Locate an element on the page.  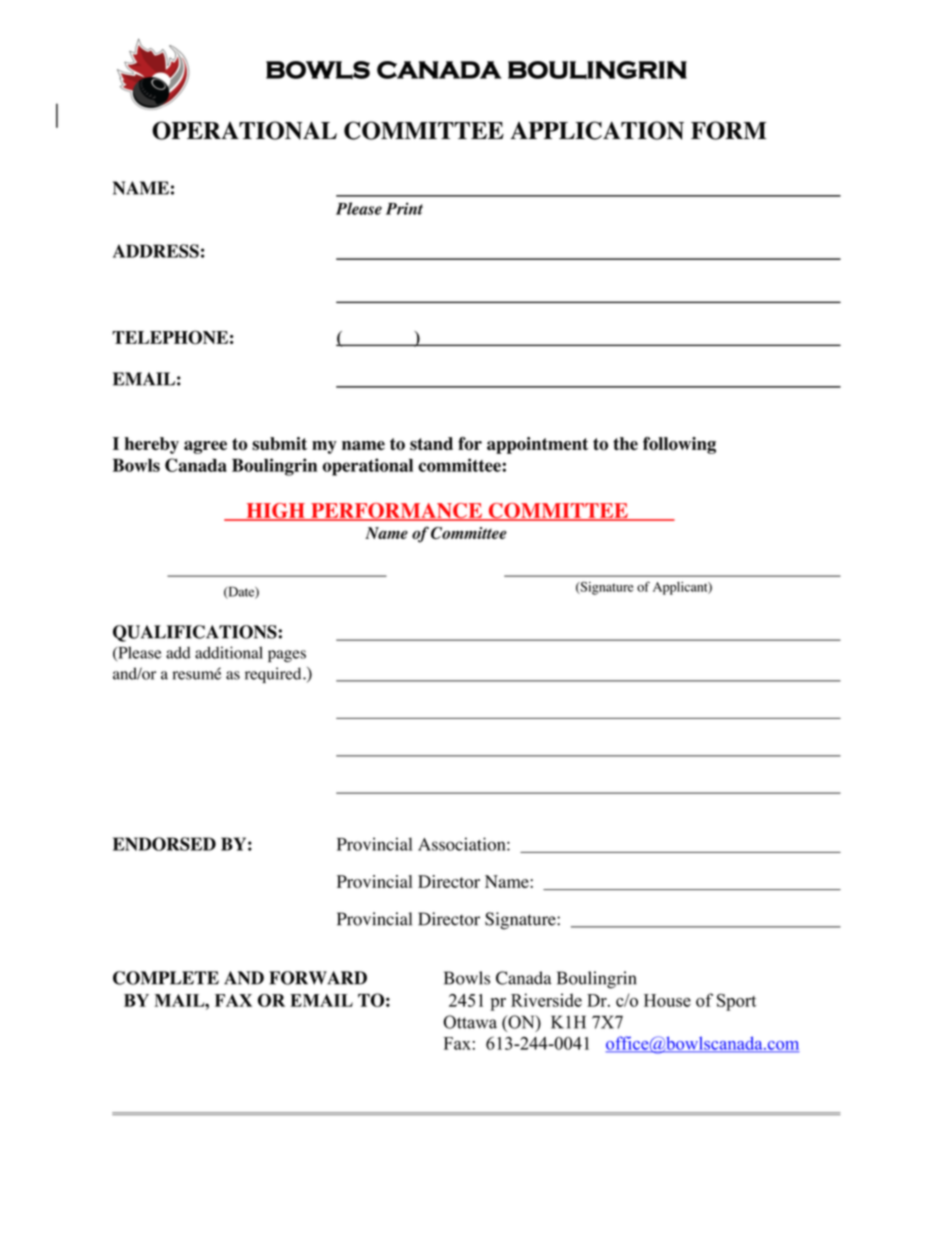
ENDORSED is located at coordinates (164, 844).
